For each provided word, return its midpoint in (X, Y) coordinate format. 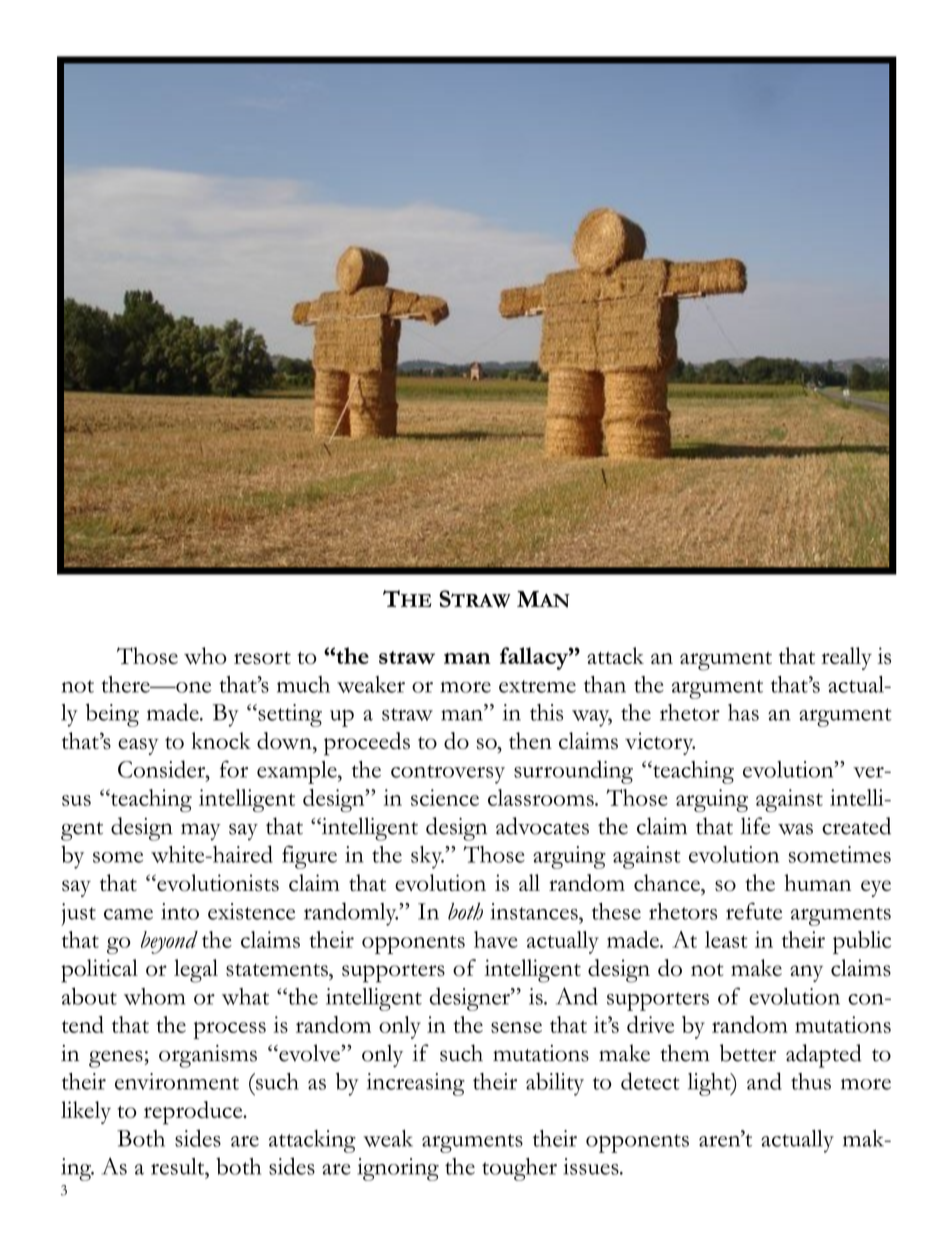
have (496, 939)
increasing (416, 1084)
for (234, 769)
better (748, 1053)
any (806, 973)
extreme (537, 686)
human (817, 882)
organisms (208, 1056)
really (846, 658)
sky (427, 857)
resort (262, 658)
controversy (448, 774)
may (201, 831)
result (179, 1166)
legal (196, 971)
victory (660, 743)
